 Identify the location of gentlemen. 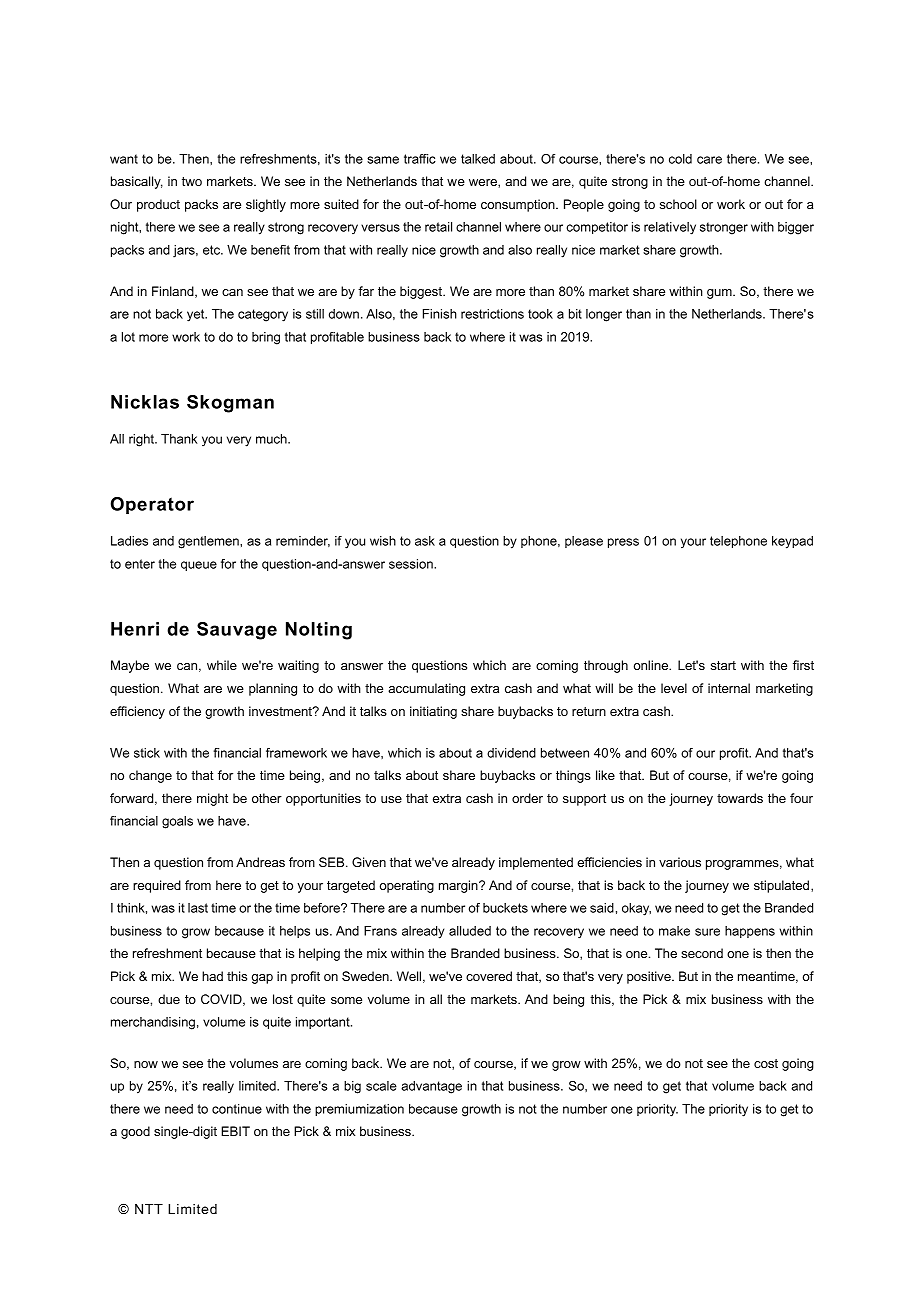
(209, 542).
